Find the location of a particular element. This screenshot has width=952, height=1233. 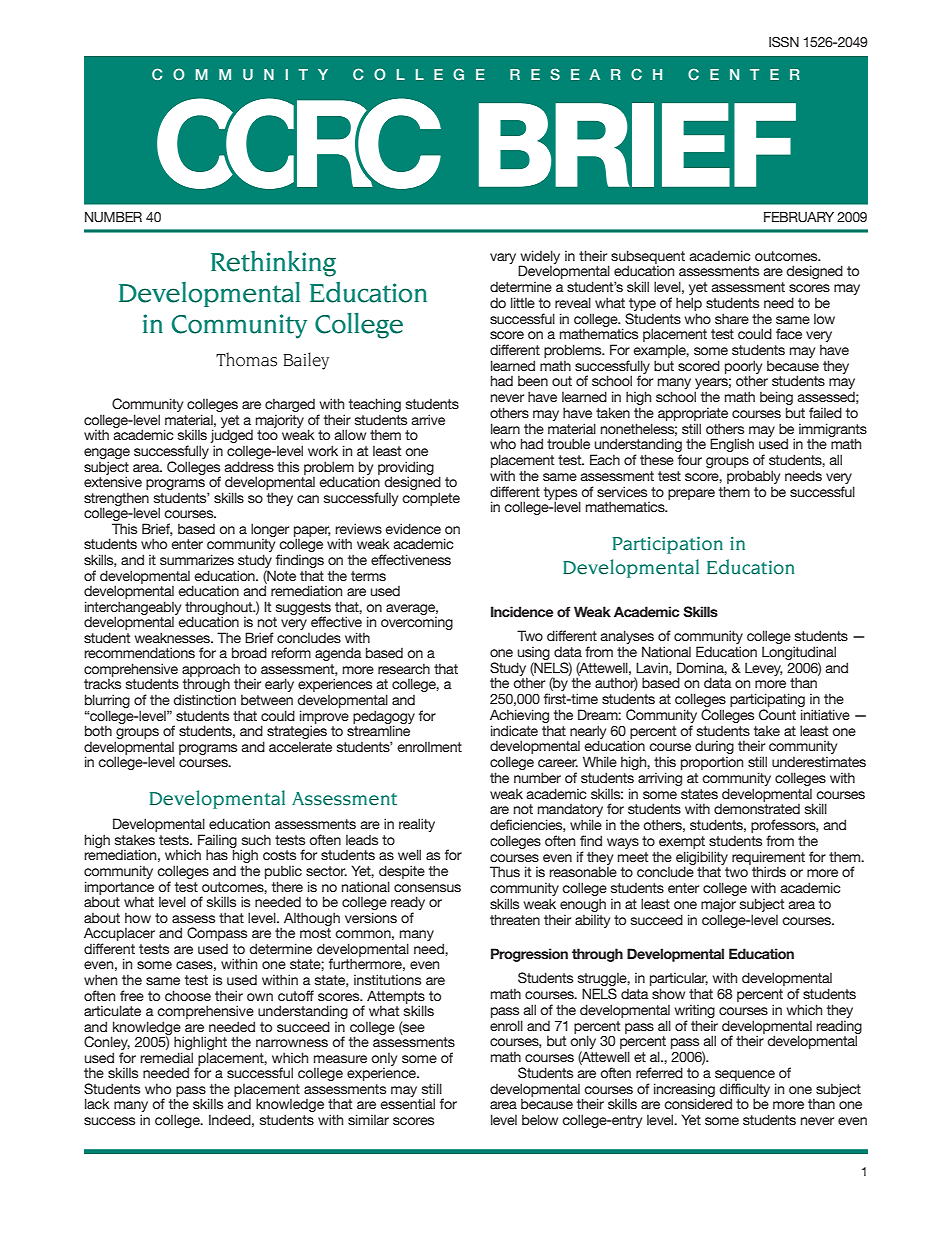

share is located at coordinates (732, 318).
